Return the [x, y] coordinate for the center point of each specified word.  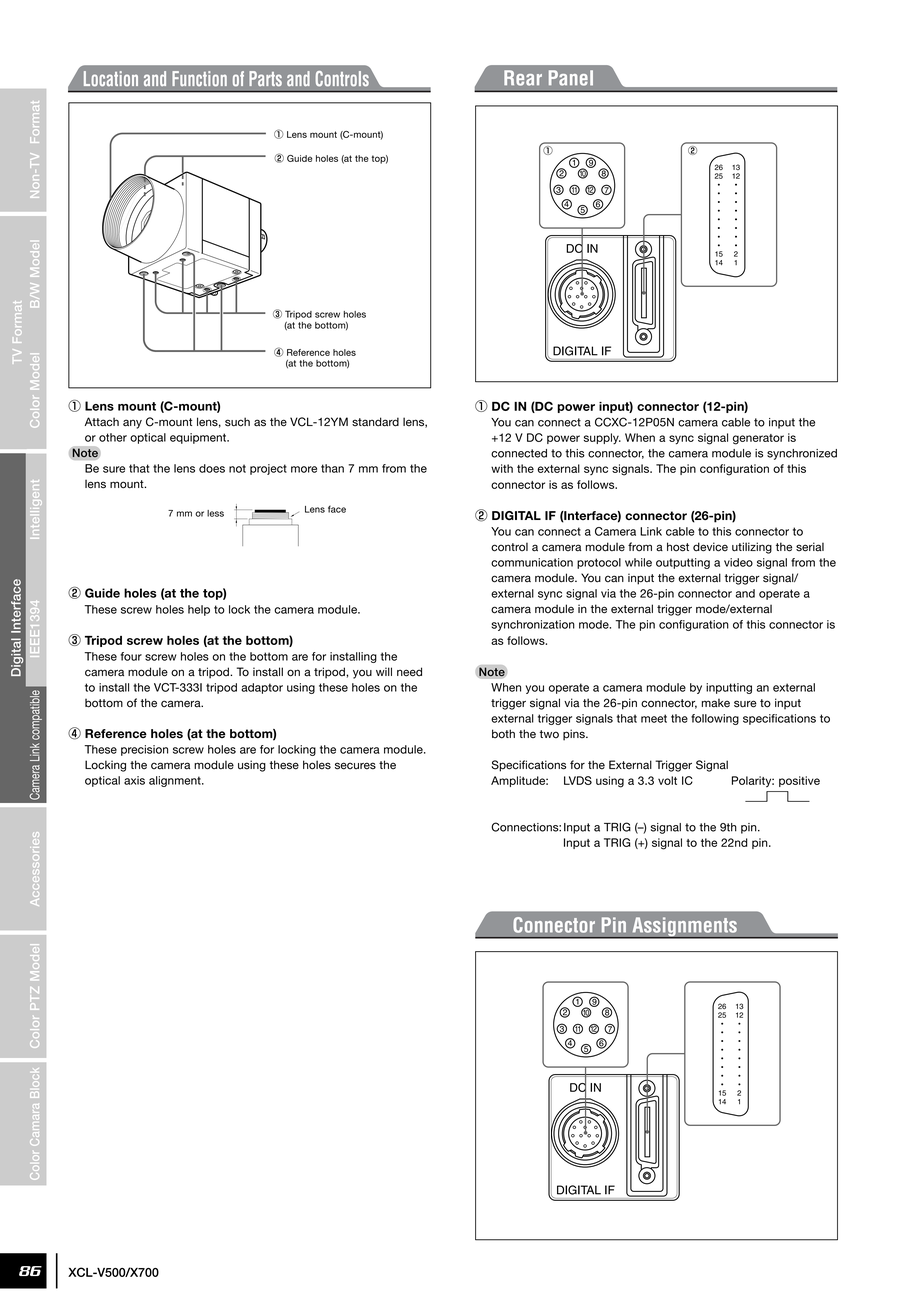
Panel [571, 78]
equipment [199, 438]
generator [758, 439]
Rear [523, 78]
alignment [176, 781]
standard [375, 422]
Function [199, 78]
